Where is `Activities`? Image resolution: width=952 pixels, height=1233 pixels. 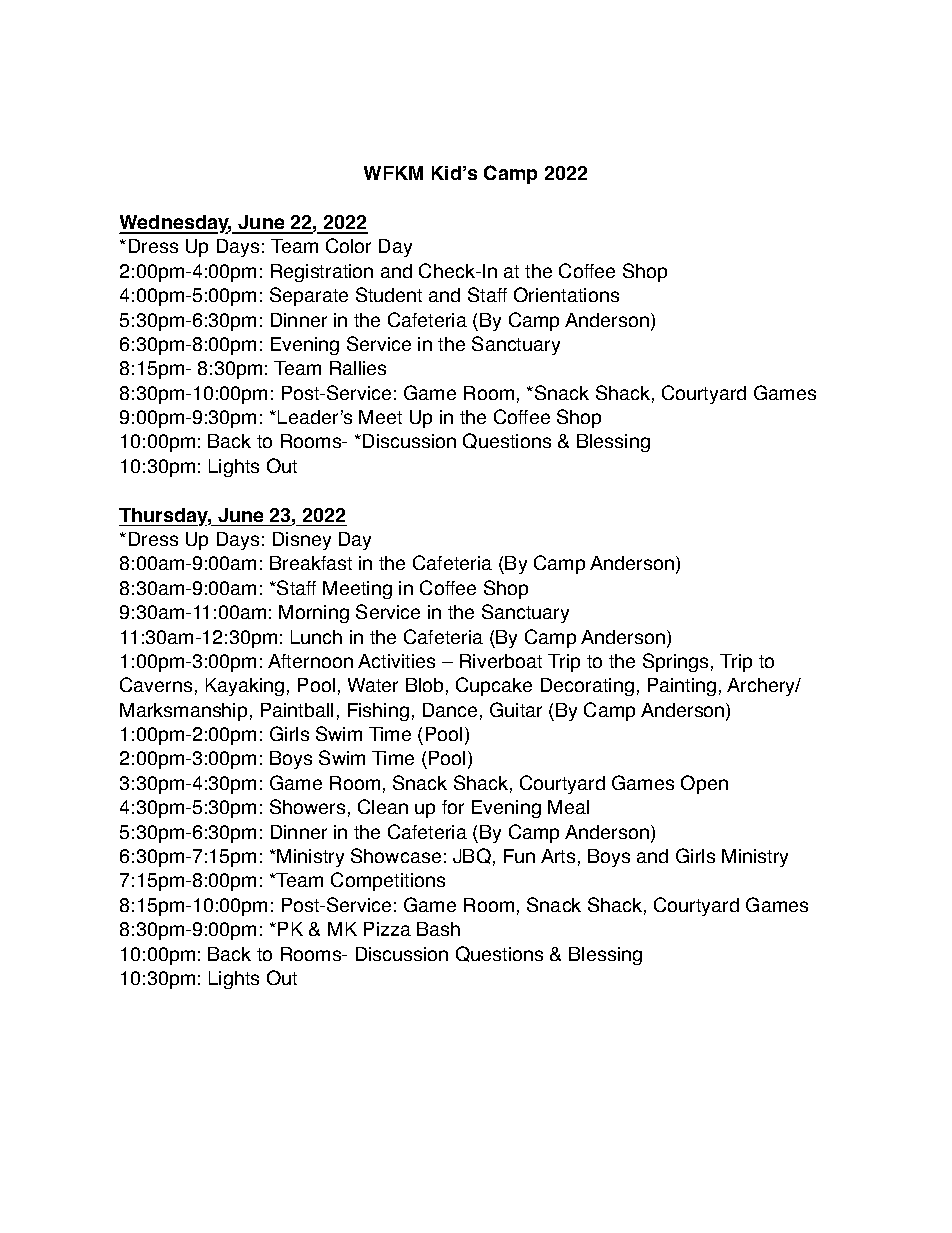 Activities is located at coordinates (396, 661).
